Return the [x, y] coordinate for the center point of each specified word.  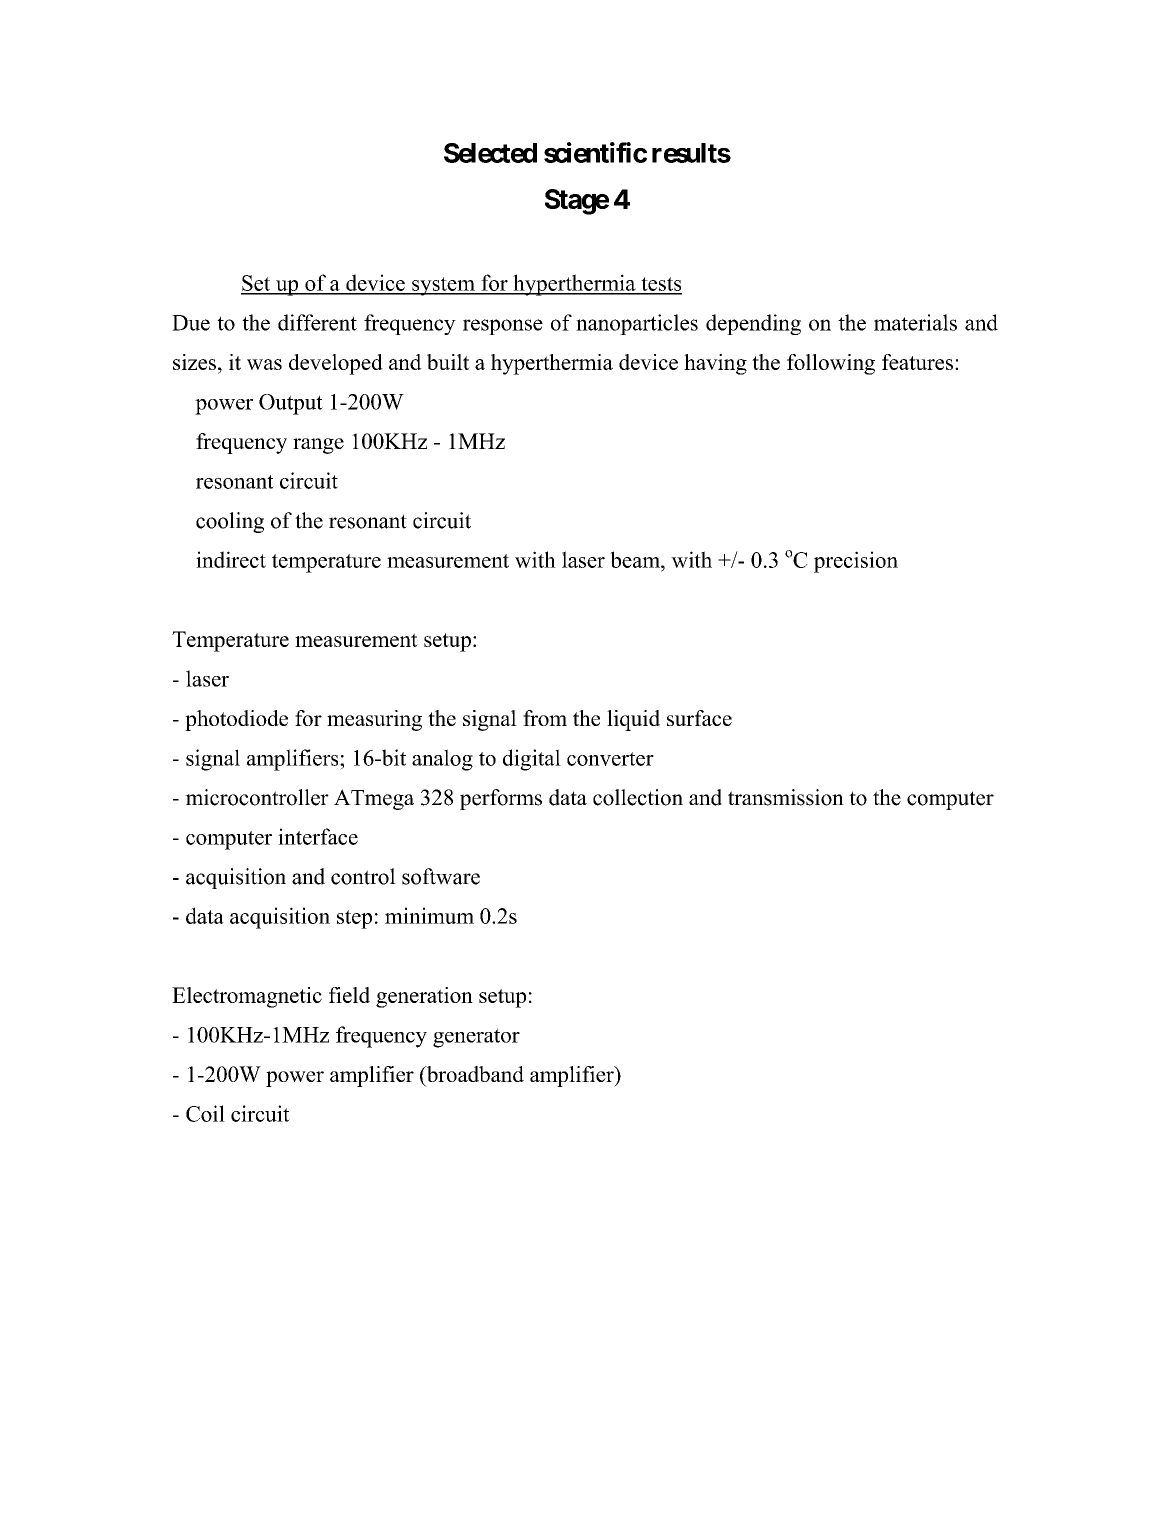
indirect [231, 559]
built [448, 362]
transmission [786, 797]
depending [753, 324]
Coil [205, 1113]
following [831, 364]
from [545, 718]
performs [501, 799]
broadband [474, 1075]
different [317, 322]
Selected [490, 153]
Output [291, 404]
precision [856, 562]
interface [318, 836]
